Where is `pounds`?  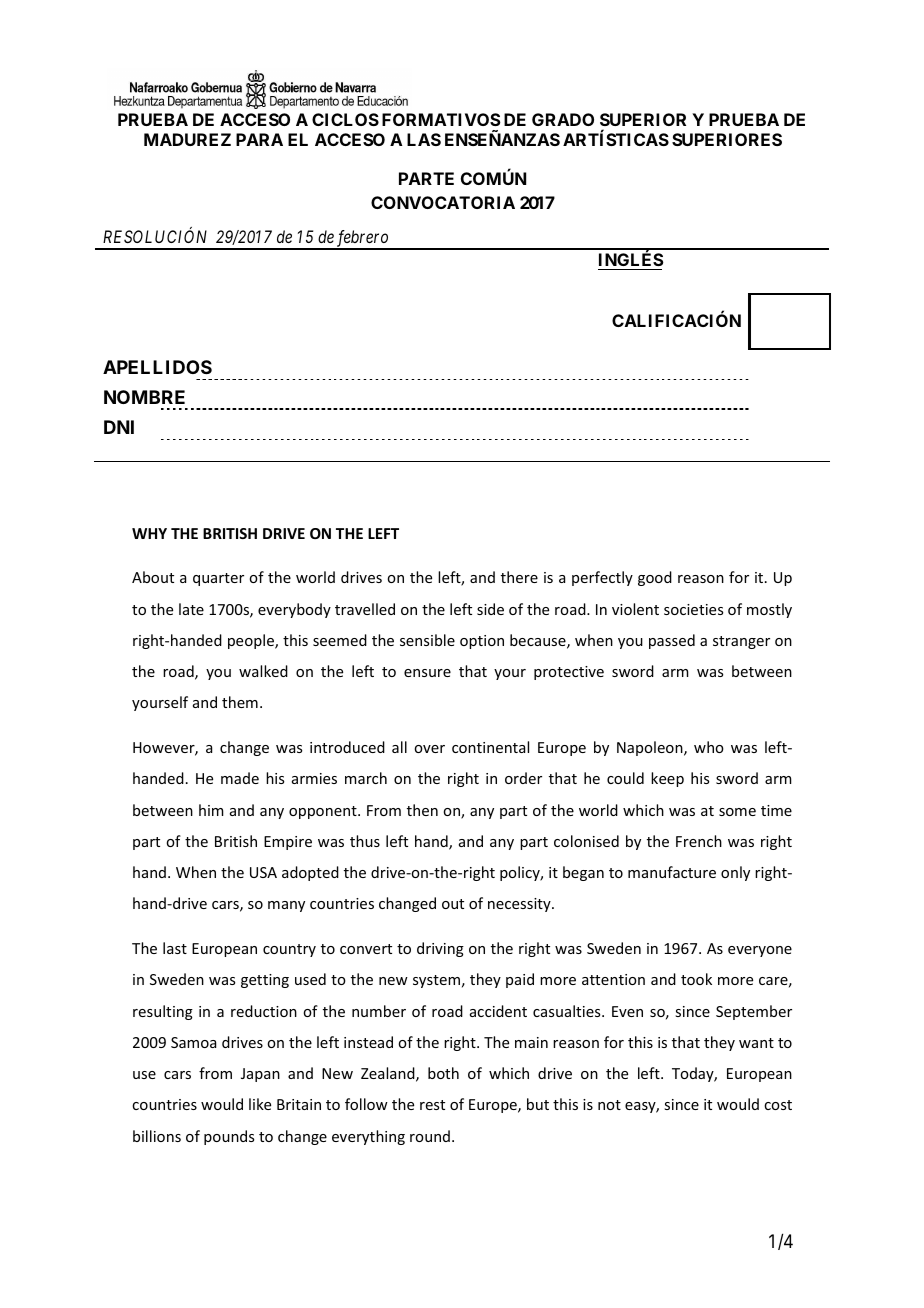 pounds is located at coordinates (229, 1137).
